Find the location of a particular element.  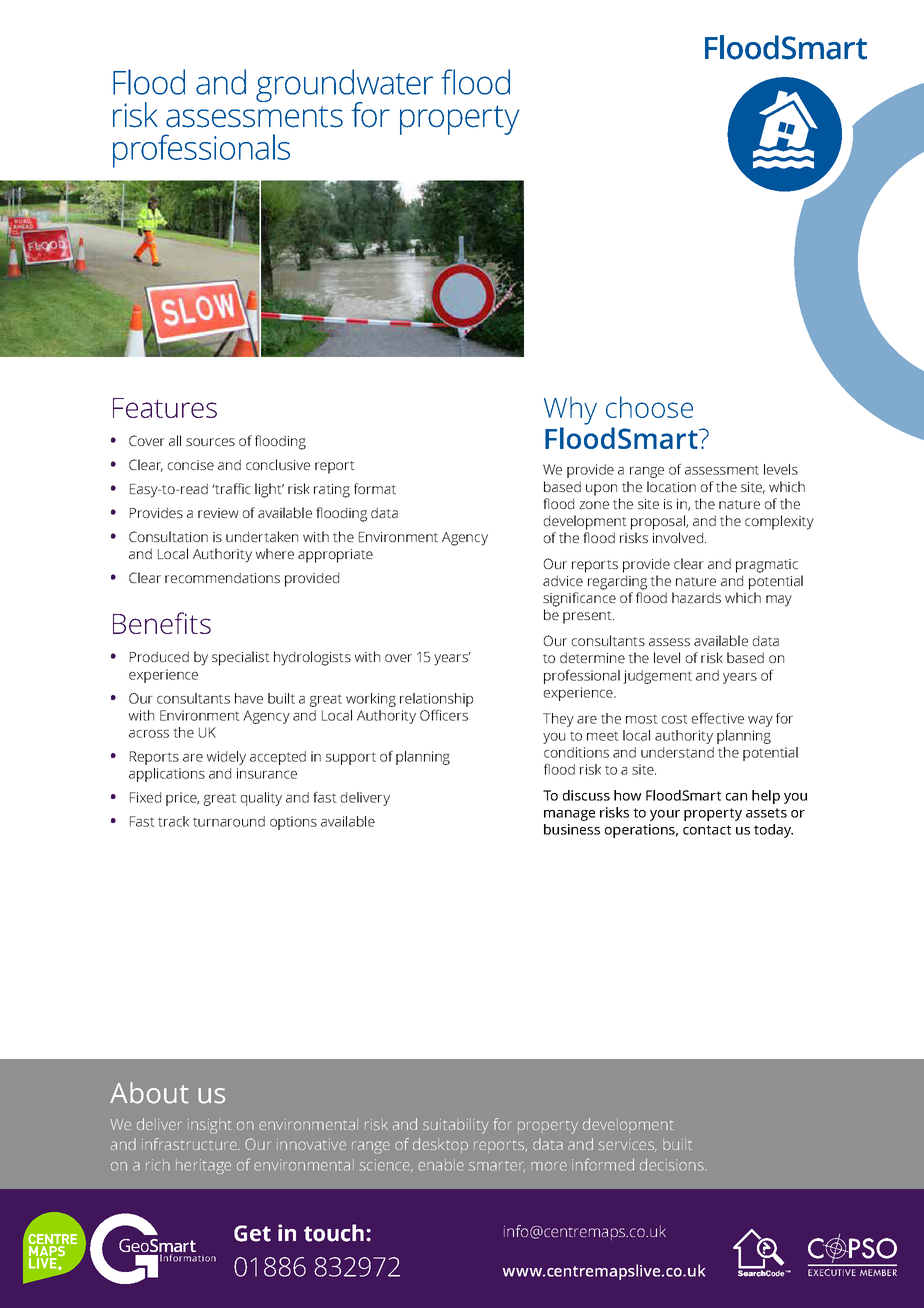

heritage is located at coordinates (203, 1166).
